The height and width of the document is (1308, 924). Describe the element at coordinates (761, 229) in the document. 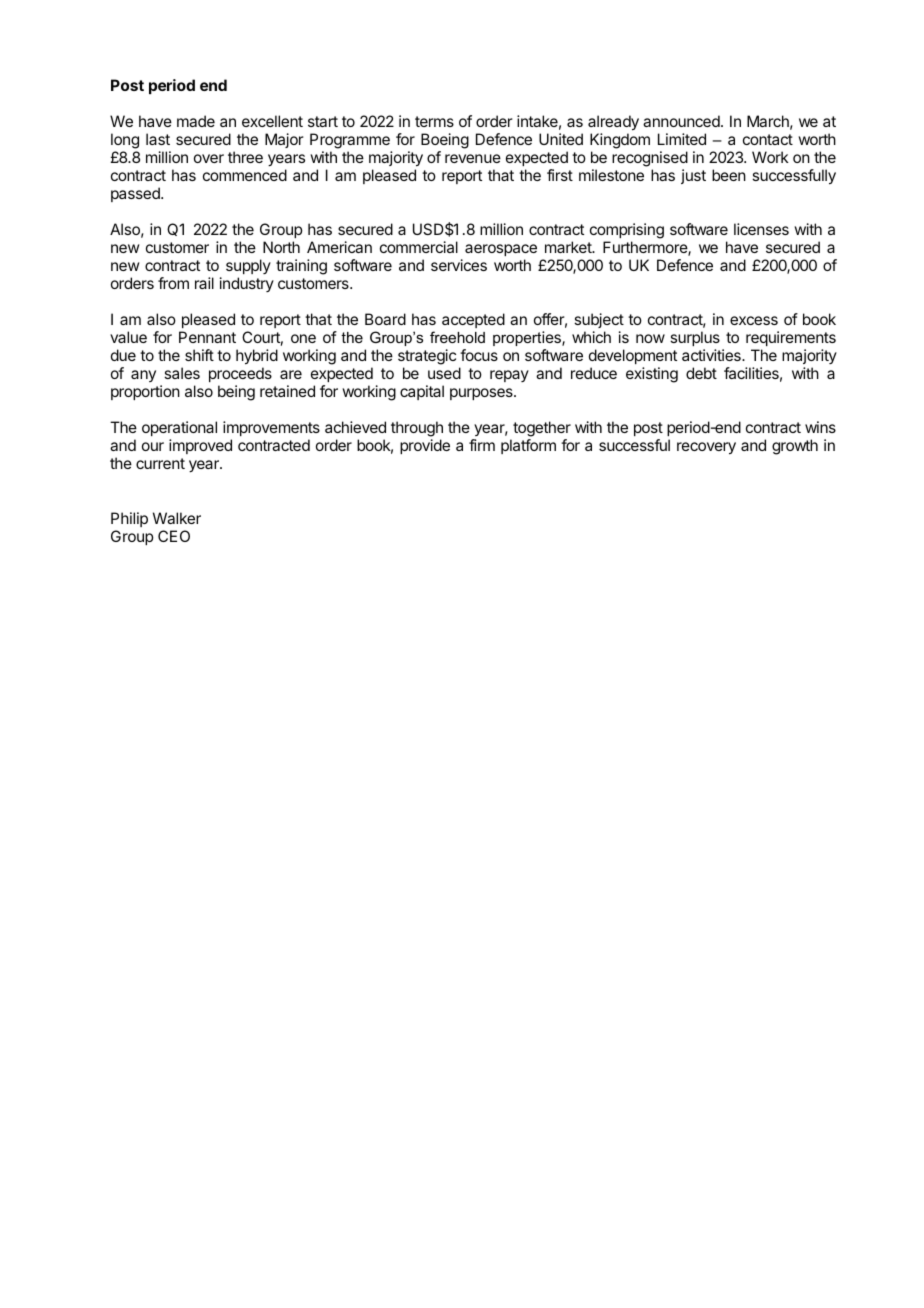

I see `licenses` at that location.
